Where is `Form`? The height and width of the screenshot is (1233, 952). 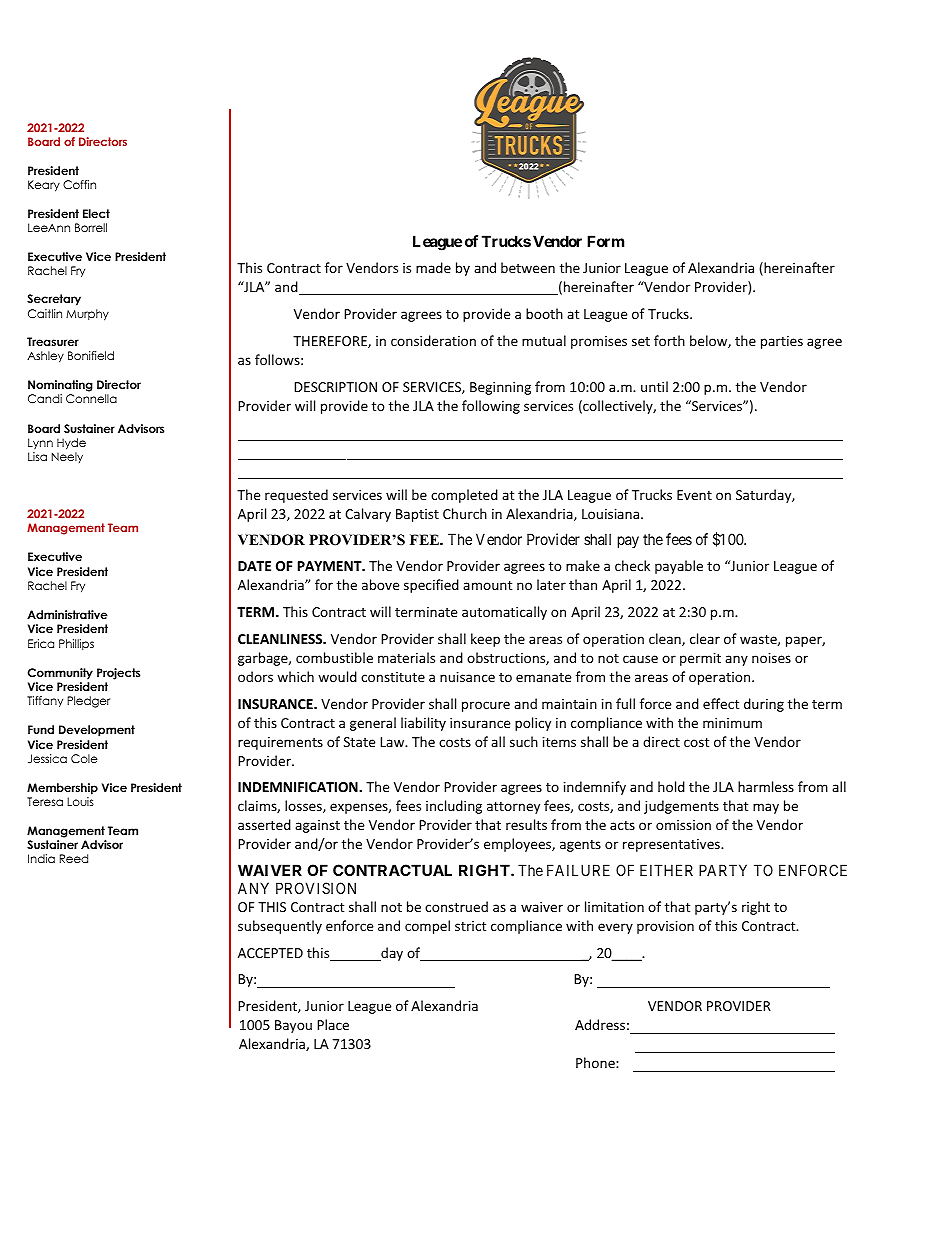 Form is located at coordinates (605, 241).
